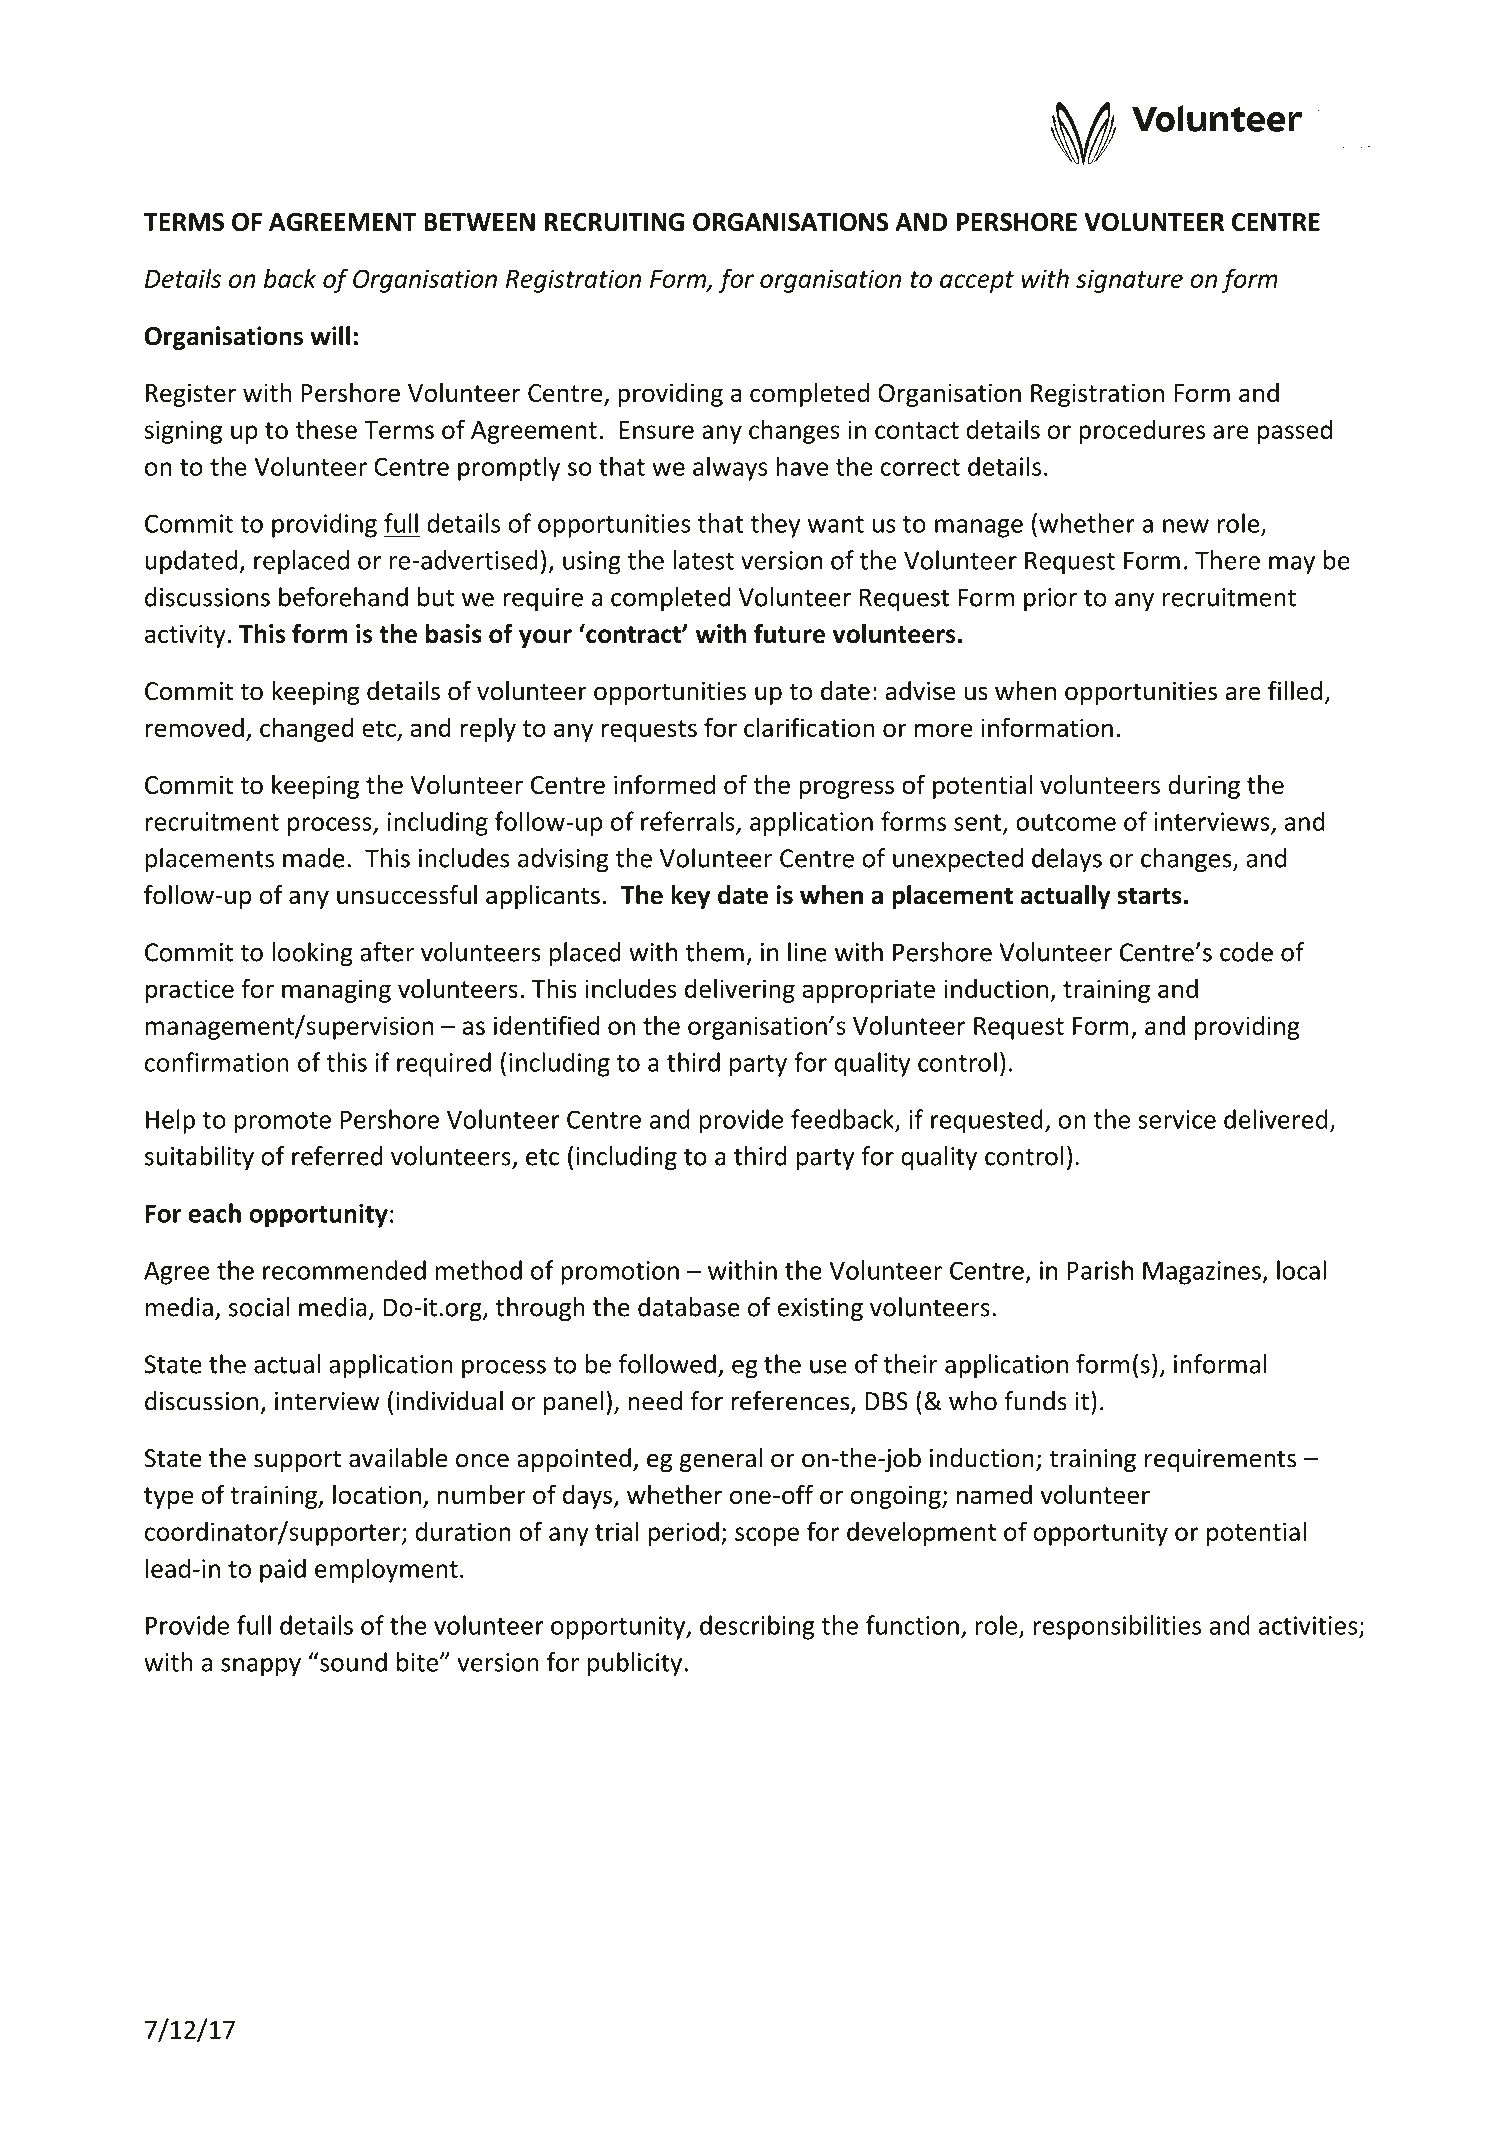 The image size is (1510, 2136). I want to click on will, so click(330, 335).
